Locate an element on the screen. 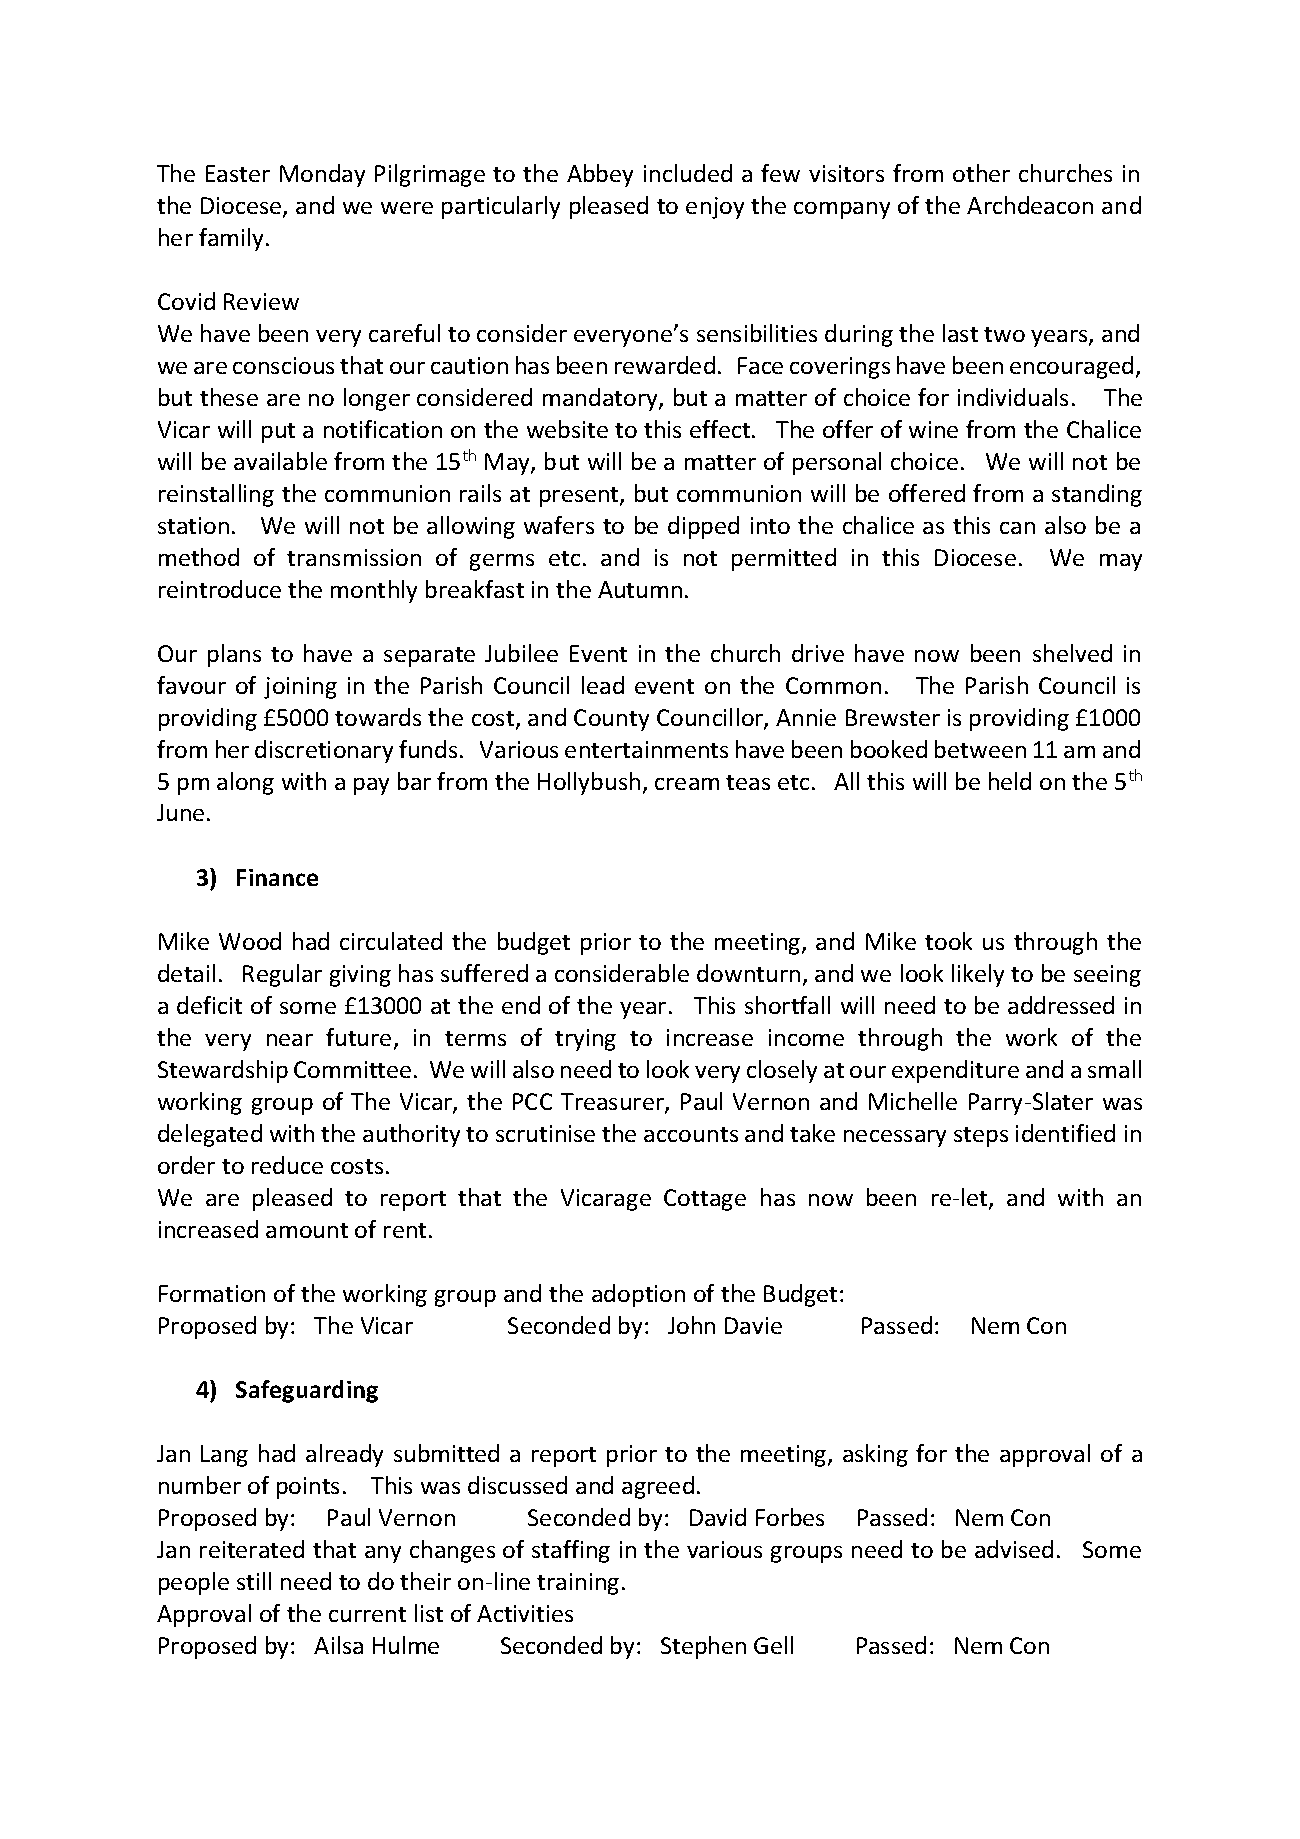  downturn is located at coordinates (748, 973).
